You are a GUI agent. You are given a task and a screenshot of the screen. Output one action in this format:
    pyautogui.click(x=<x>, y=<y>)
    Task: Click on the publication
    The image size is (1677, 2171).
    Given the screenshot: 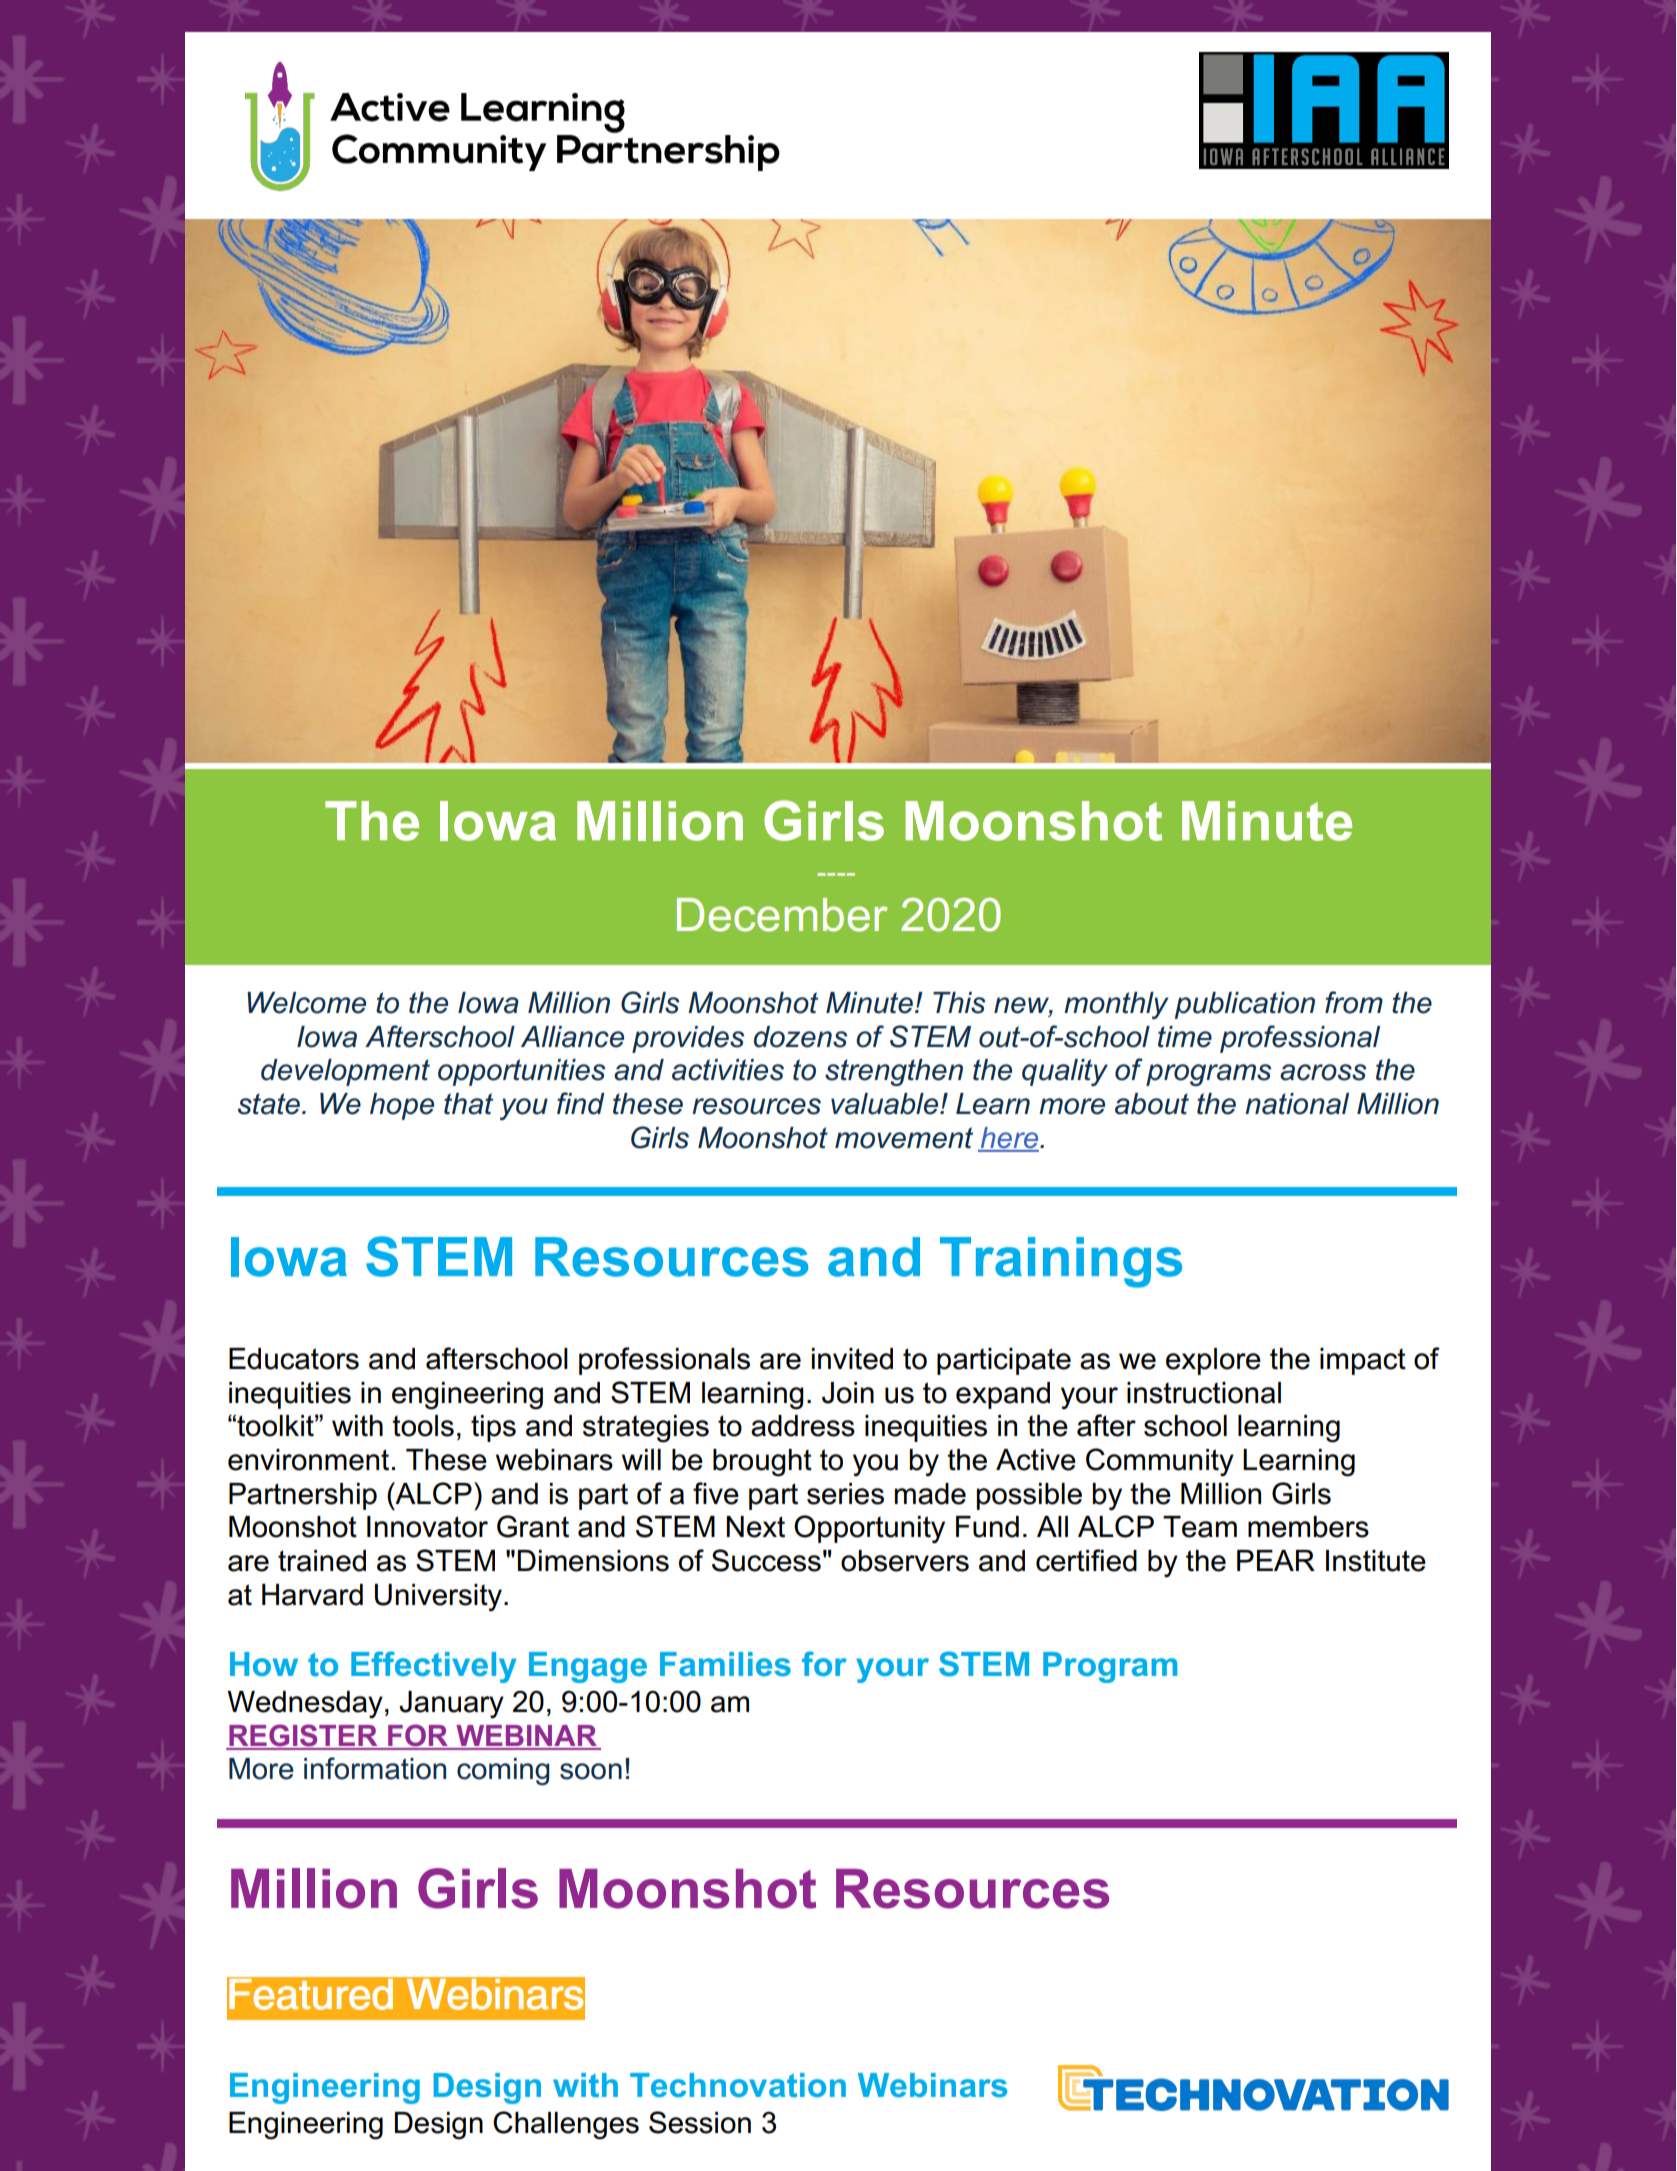 What is the action you would take?
    pyautogui.click(x=1245, y=1005)
